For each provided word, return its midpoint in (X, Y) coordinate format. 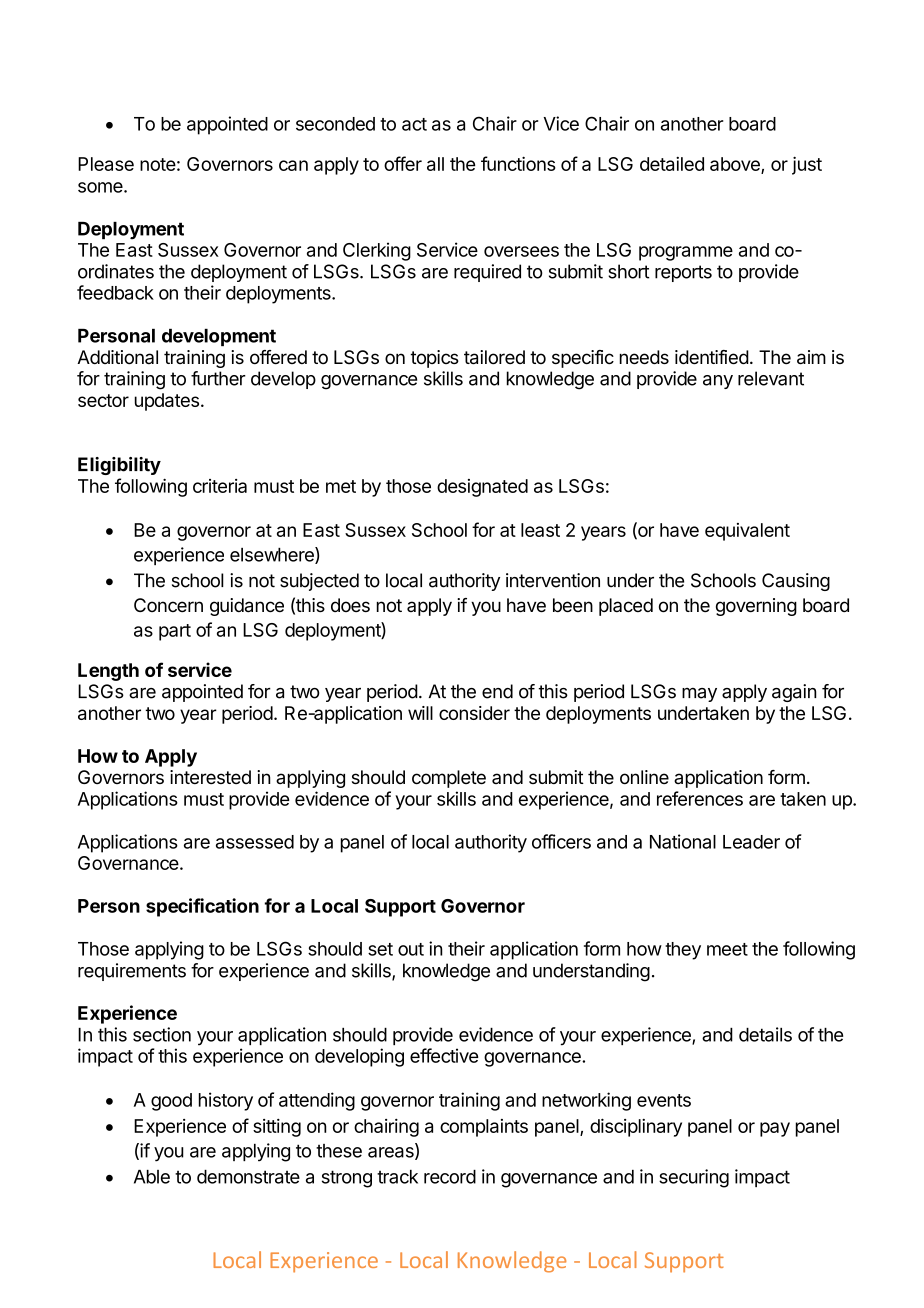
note (158, 164)
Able (152, 1177)
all (435, 164)
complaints (484, 1128)
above (736, 165)
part (175, 632)
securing (694, 1178)
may (699, 695)
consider (474, 713)
